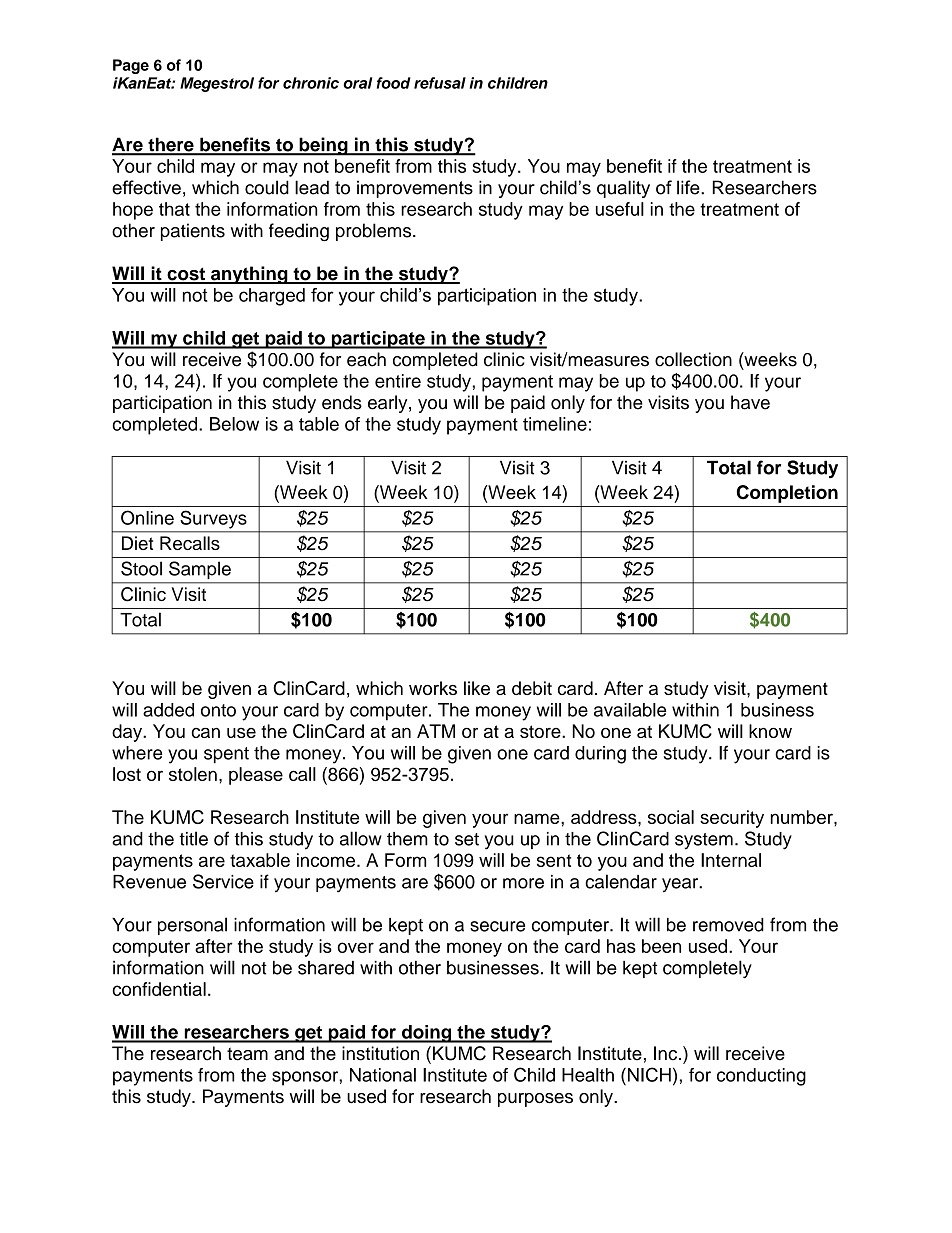 The width and height of the screenshot is (952, 1233). What do you see at coordinates (206, 732) in the screenshot?
I see `can` at bounding box center [206, 732].
